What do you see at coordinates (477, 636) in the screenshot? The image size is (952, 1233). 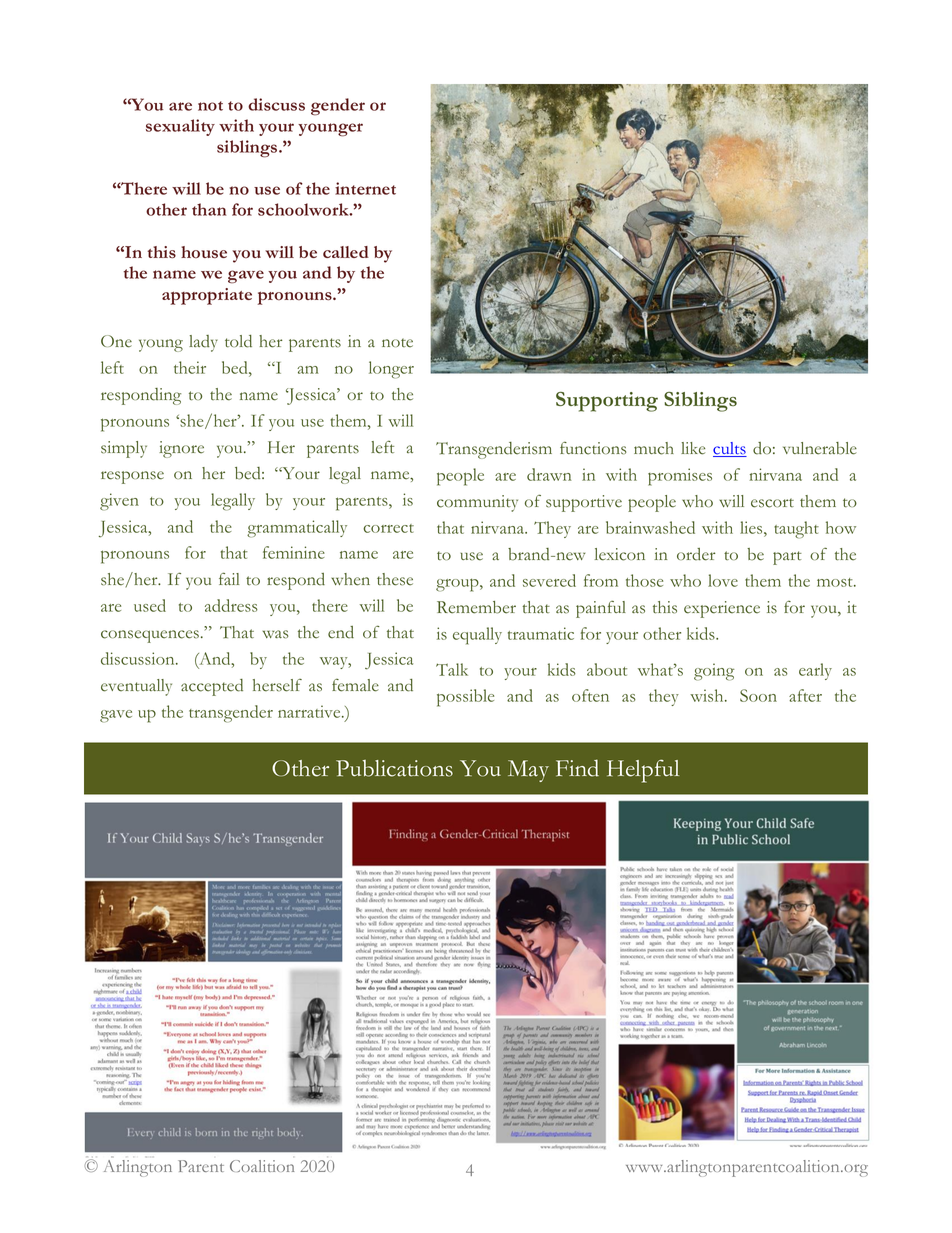 I see `equally` at bounding box center [477, 636].
